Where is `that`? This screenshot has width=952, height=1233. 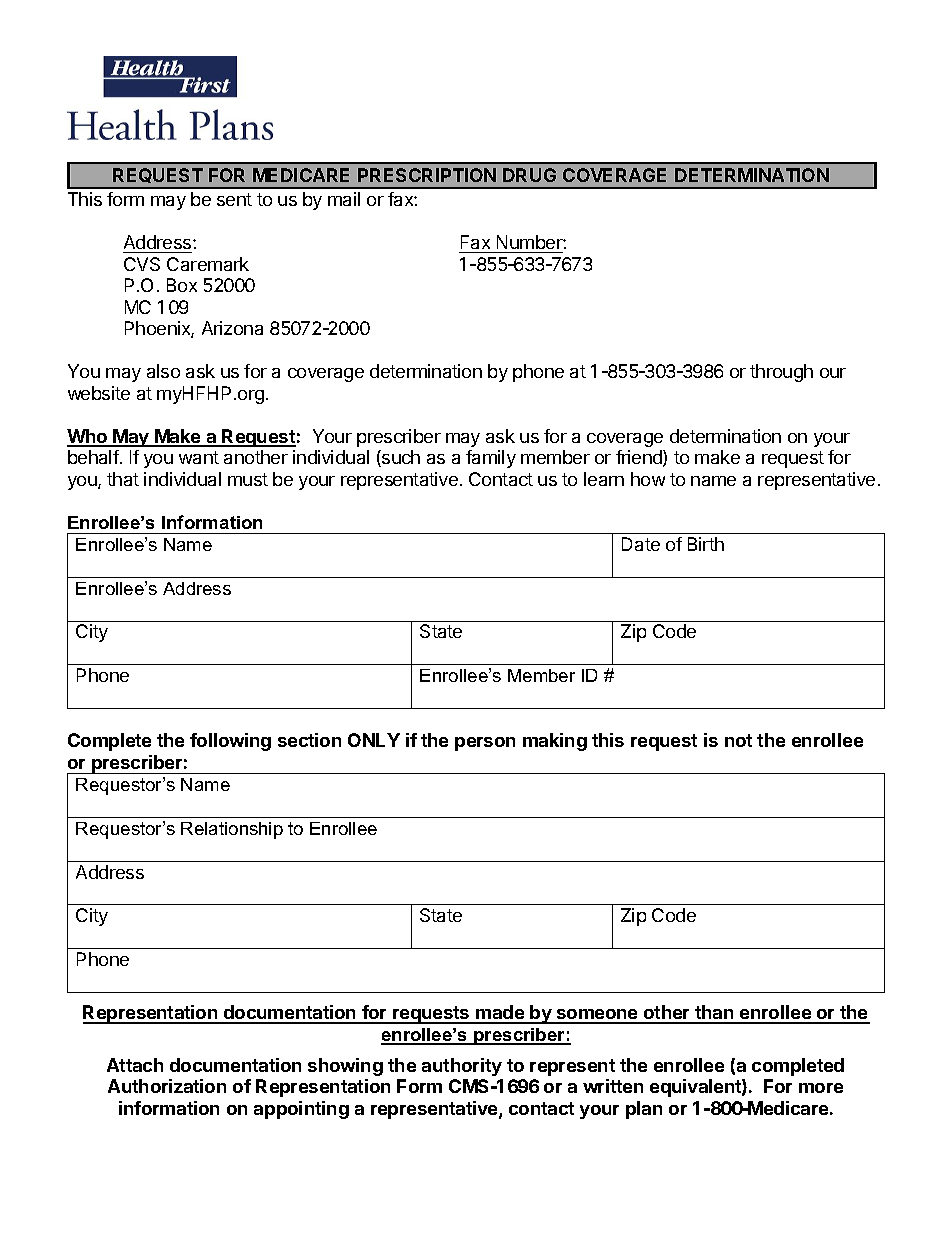 that is located at coordinates (123, 479).
